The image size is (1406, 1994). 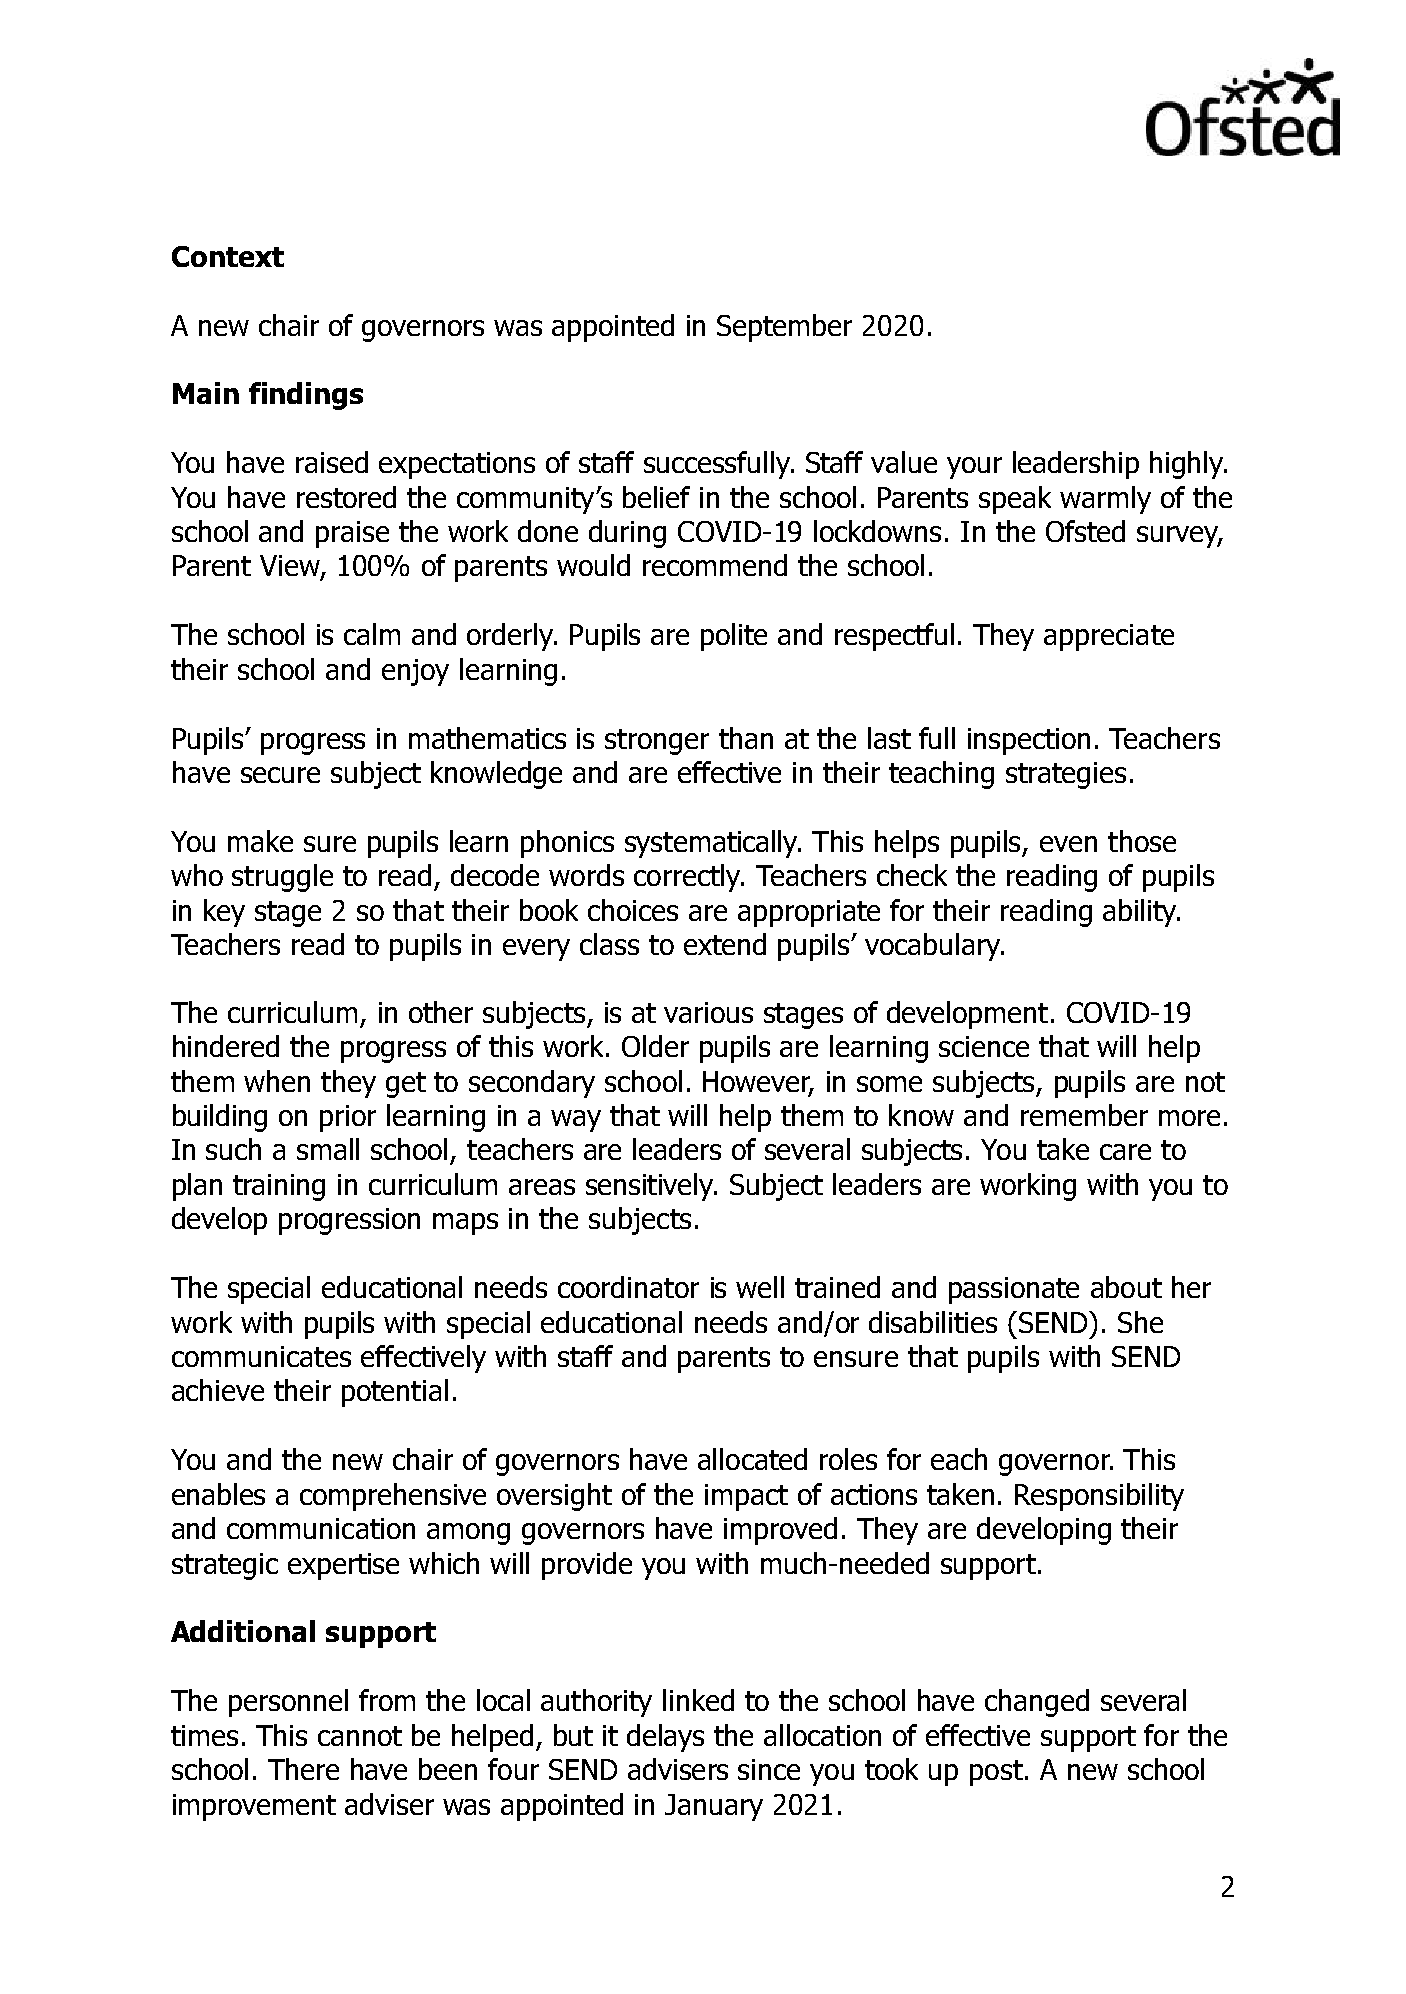 I want to click on when, so click(x=277, y=1081).
